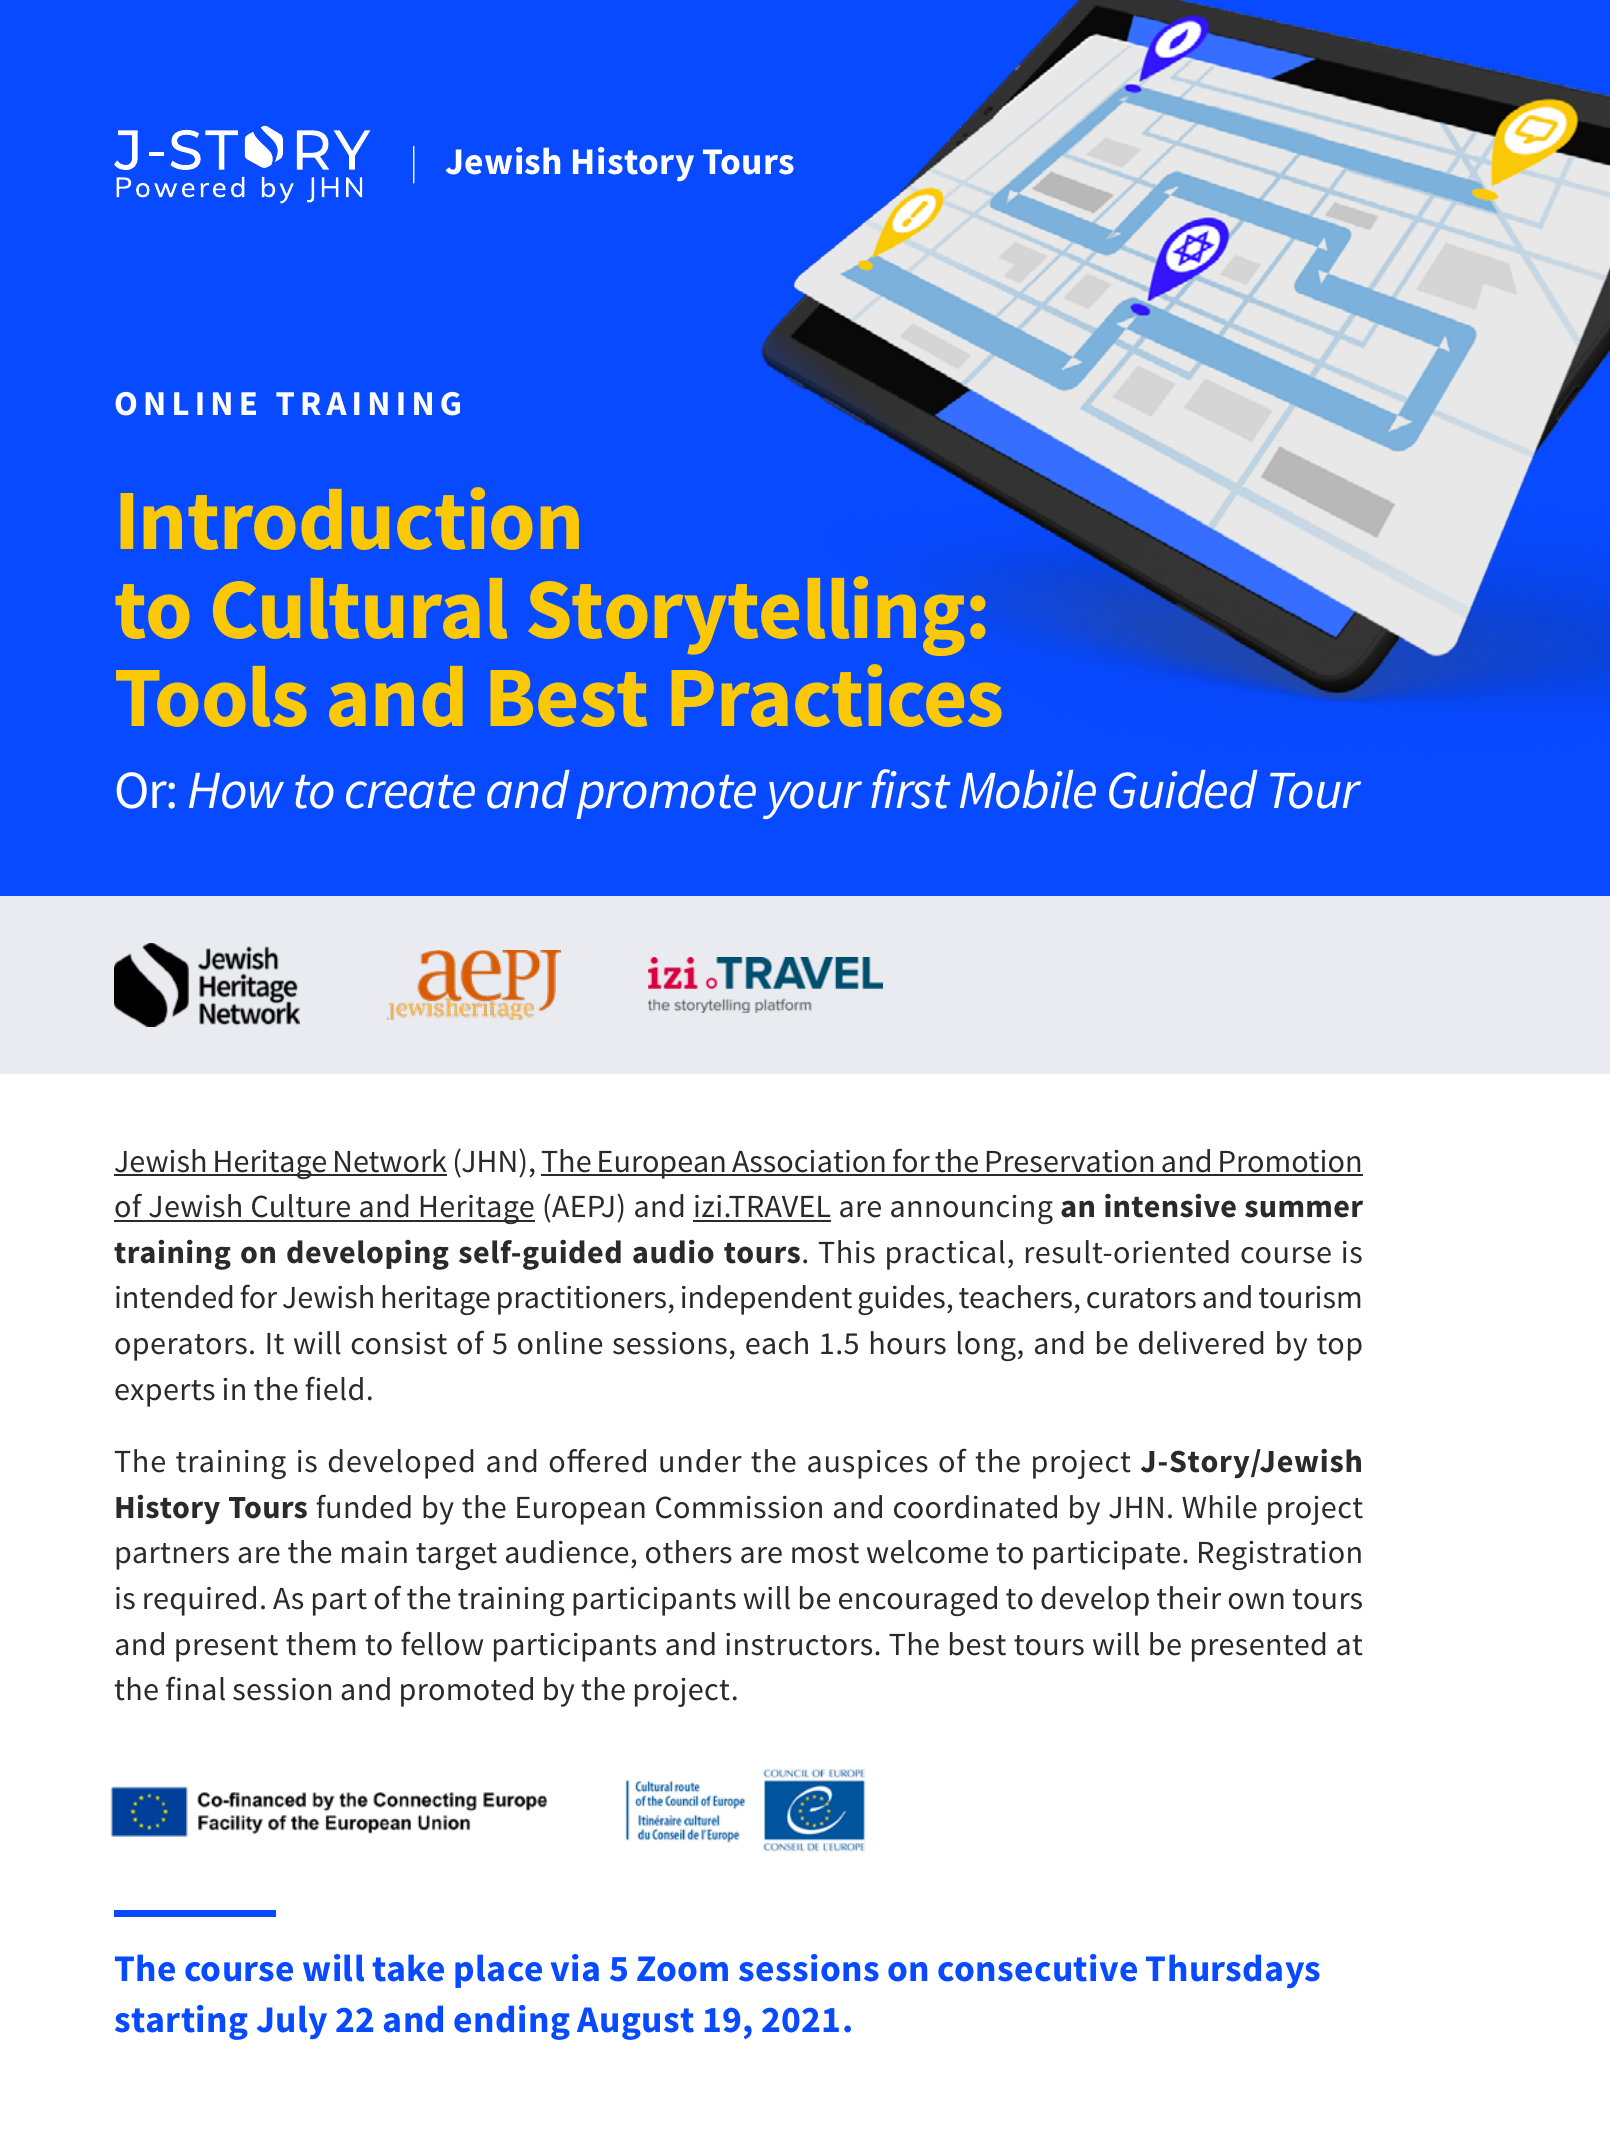 This image has width=1610, height=2147. I want to click on field, so click(334, 1388).
